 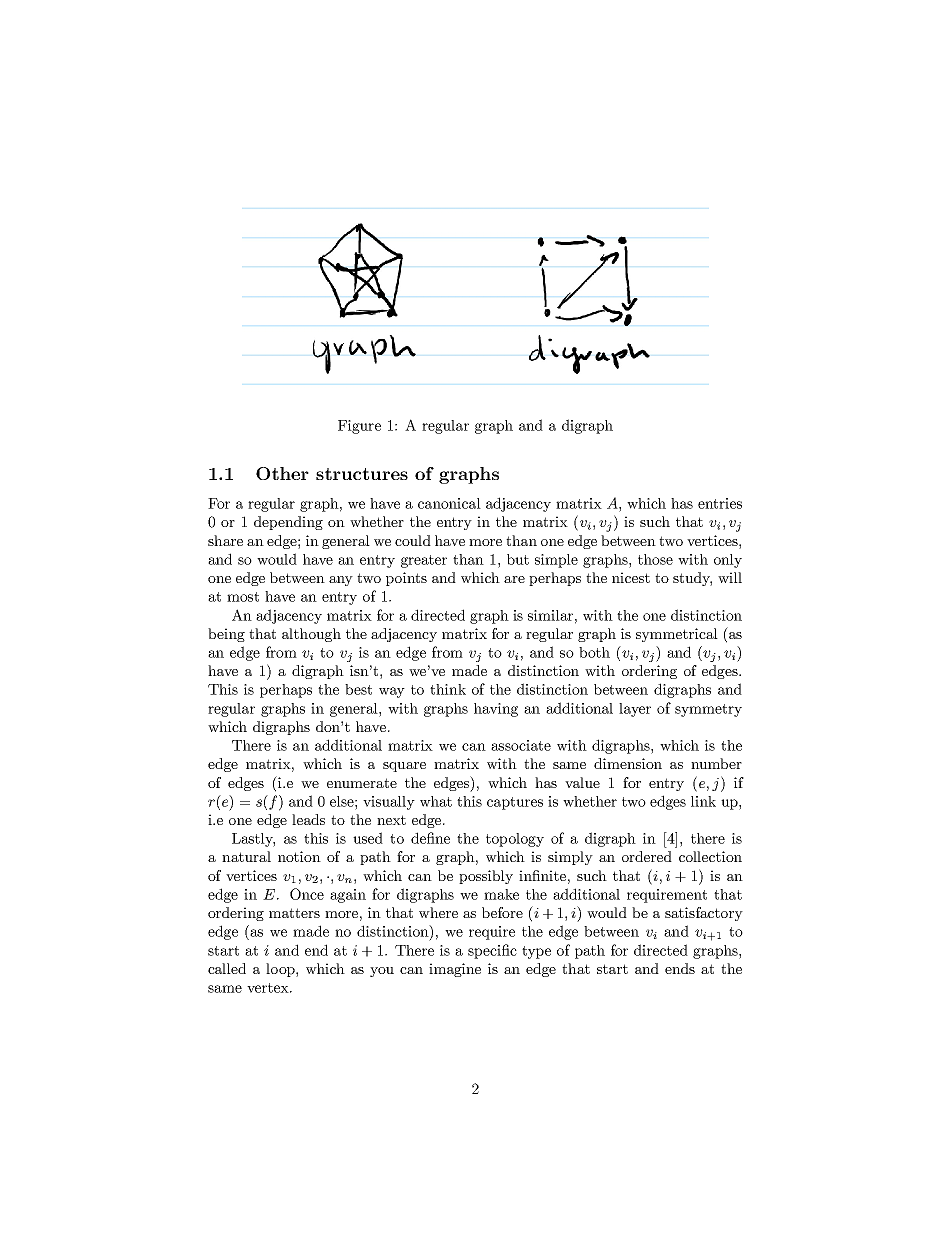 What do you see at coordinates (515, 803) in the document?
I see `captures` at bounding box center [515, 803].
